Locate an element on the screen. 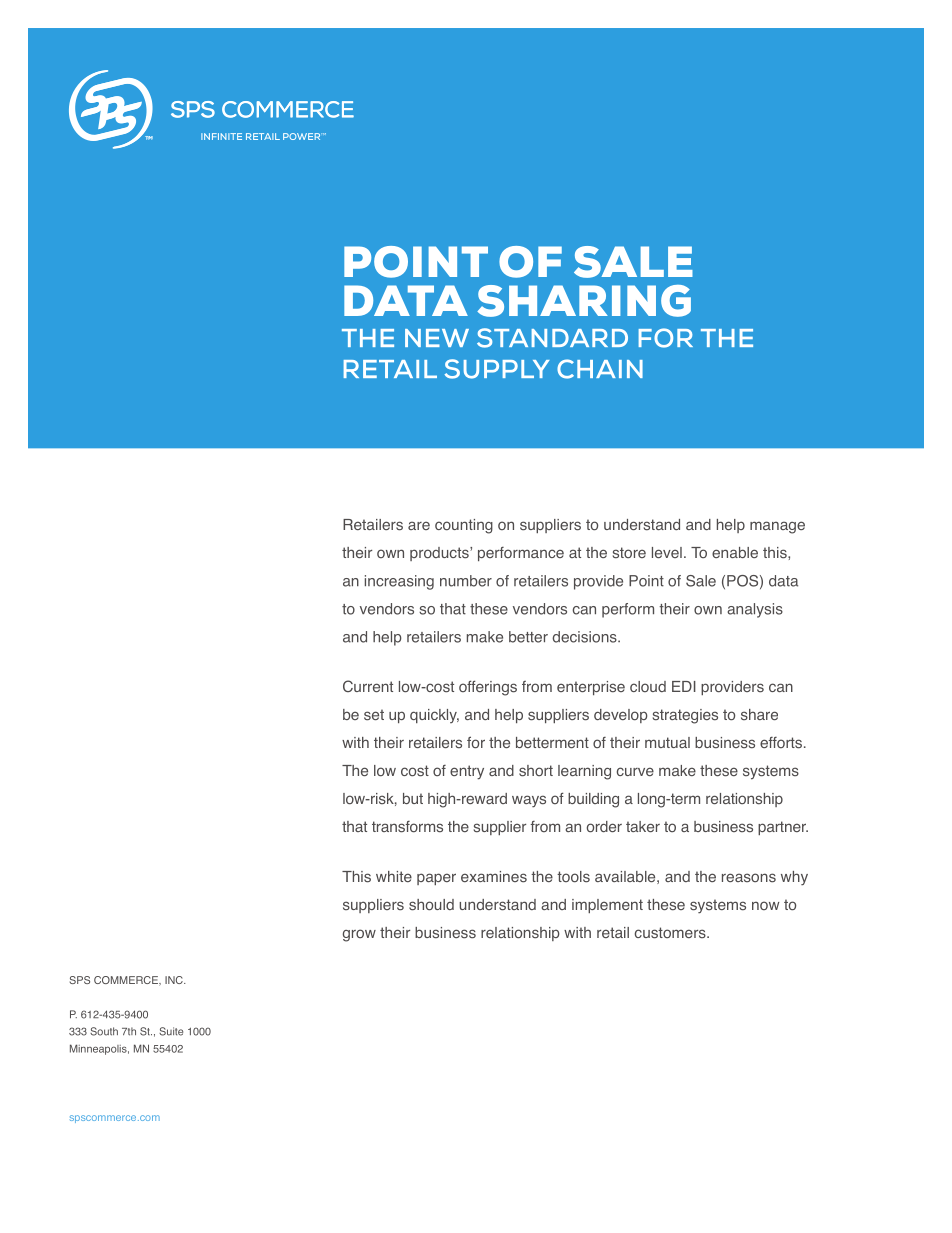  white is located at coordinates (394, 876).
